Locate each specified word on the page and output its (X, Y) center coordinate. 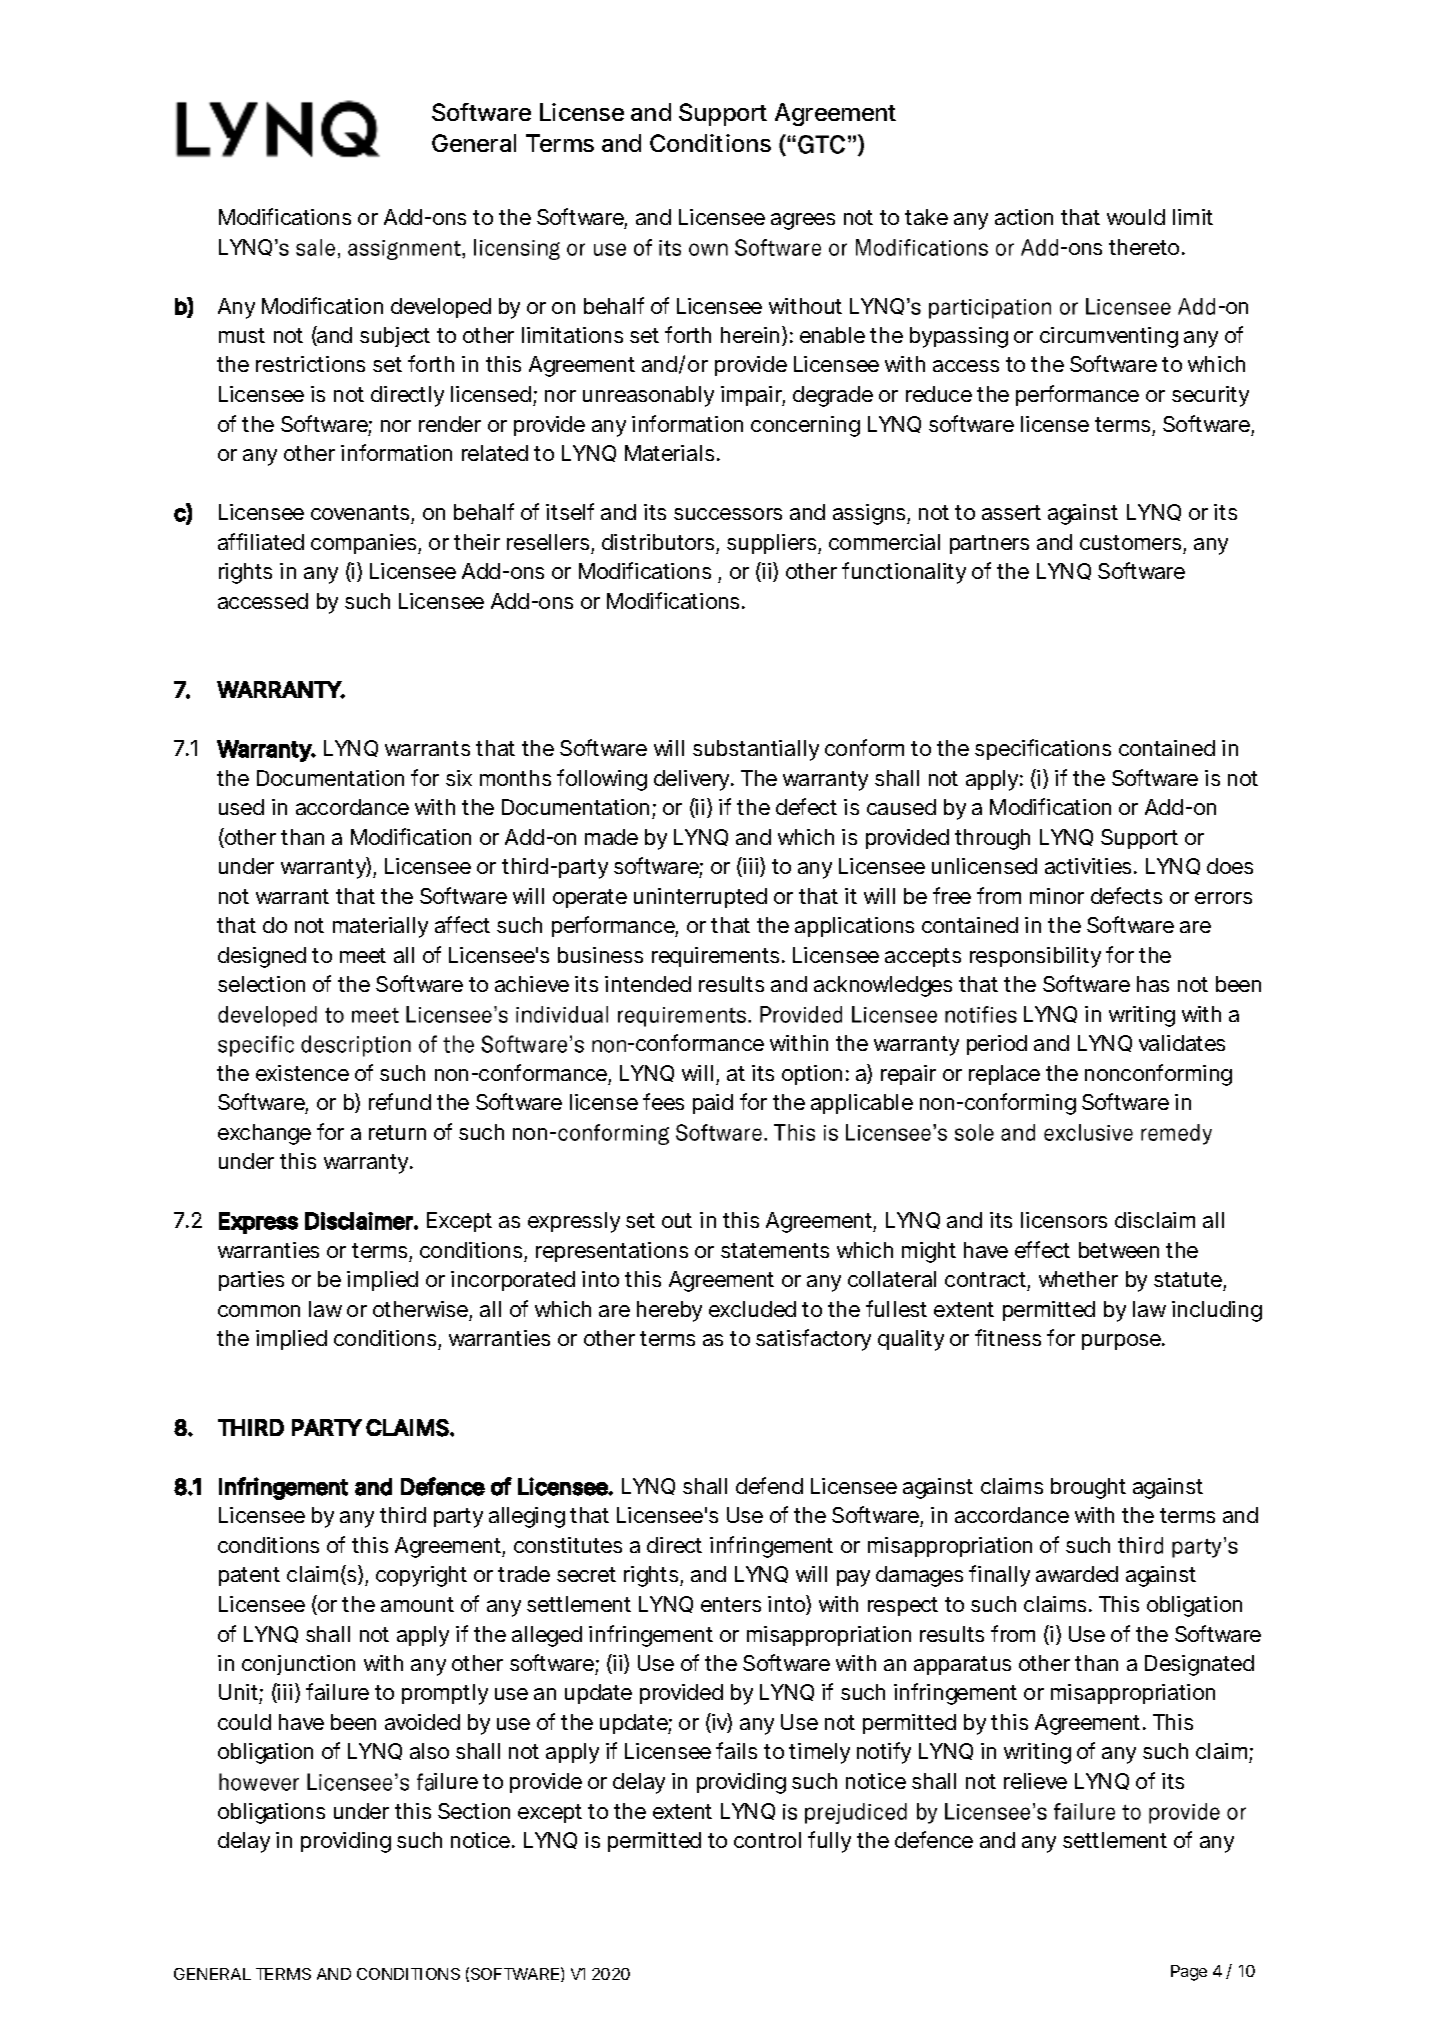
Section (474, 1811)
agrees (803, 221)
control (767, 1840)
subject (395, 337)
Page (1189, 1973)
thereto (1147, 247)
